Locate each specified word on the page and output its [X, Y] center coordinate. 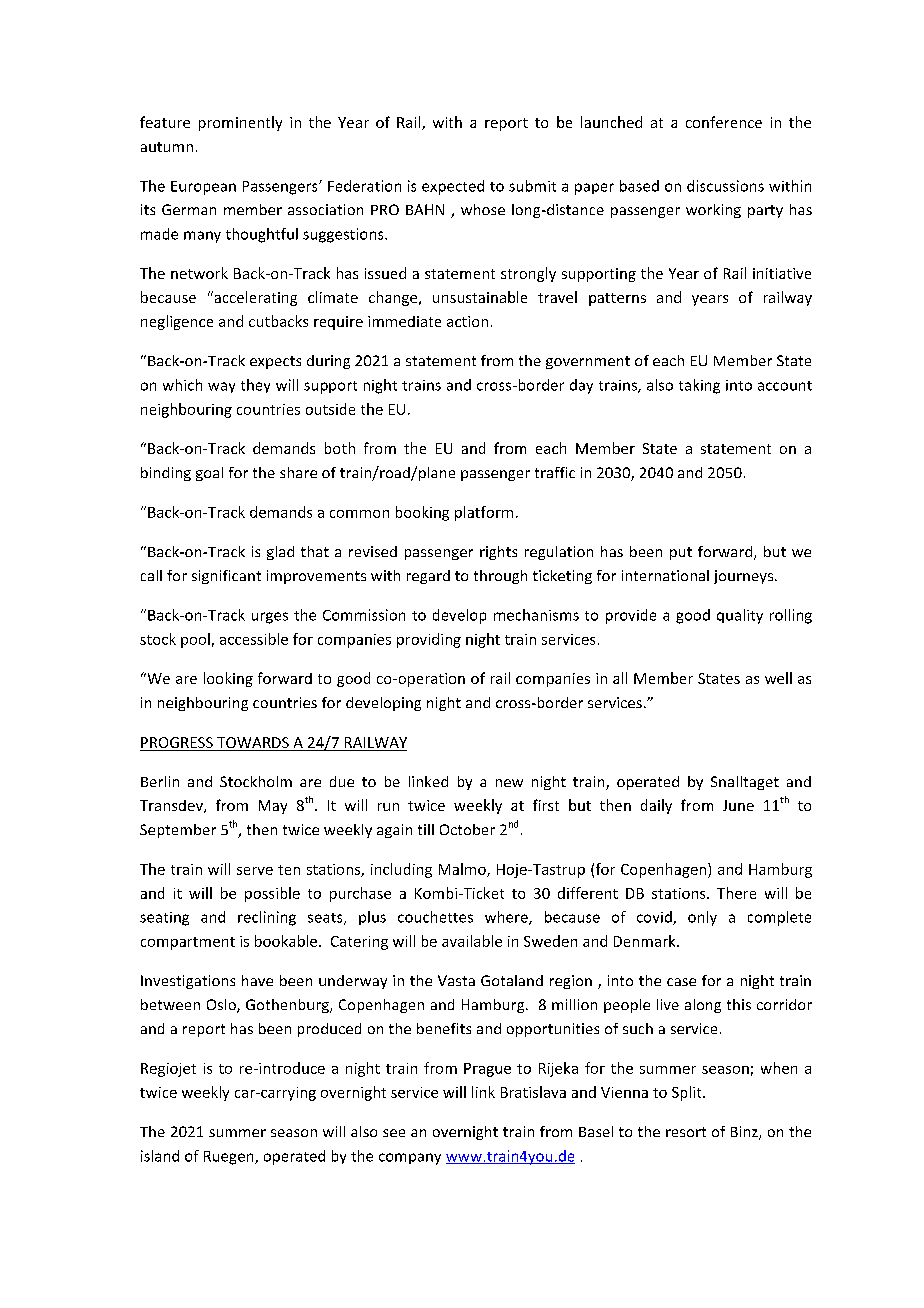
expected [453, 187]
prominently [240, 123]
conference [724, 122]
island [160, 1156]
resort [686, 1132]
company [410, 1159]
